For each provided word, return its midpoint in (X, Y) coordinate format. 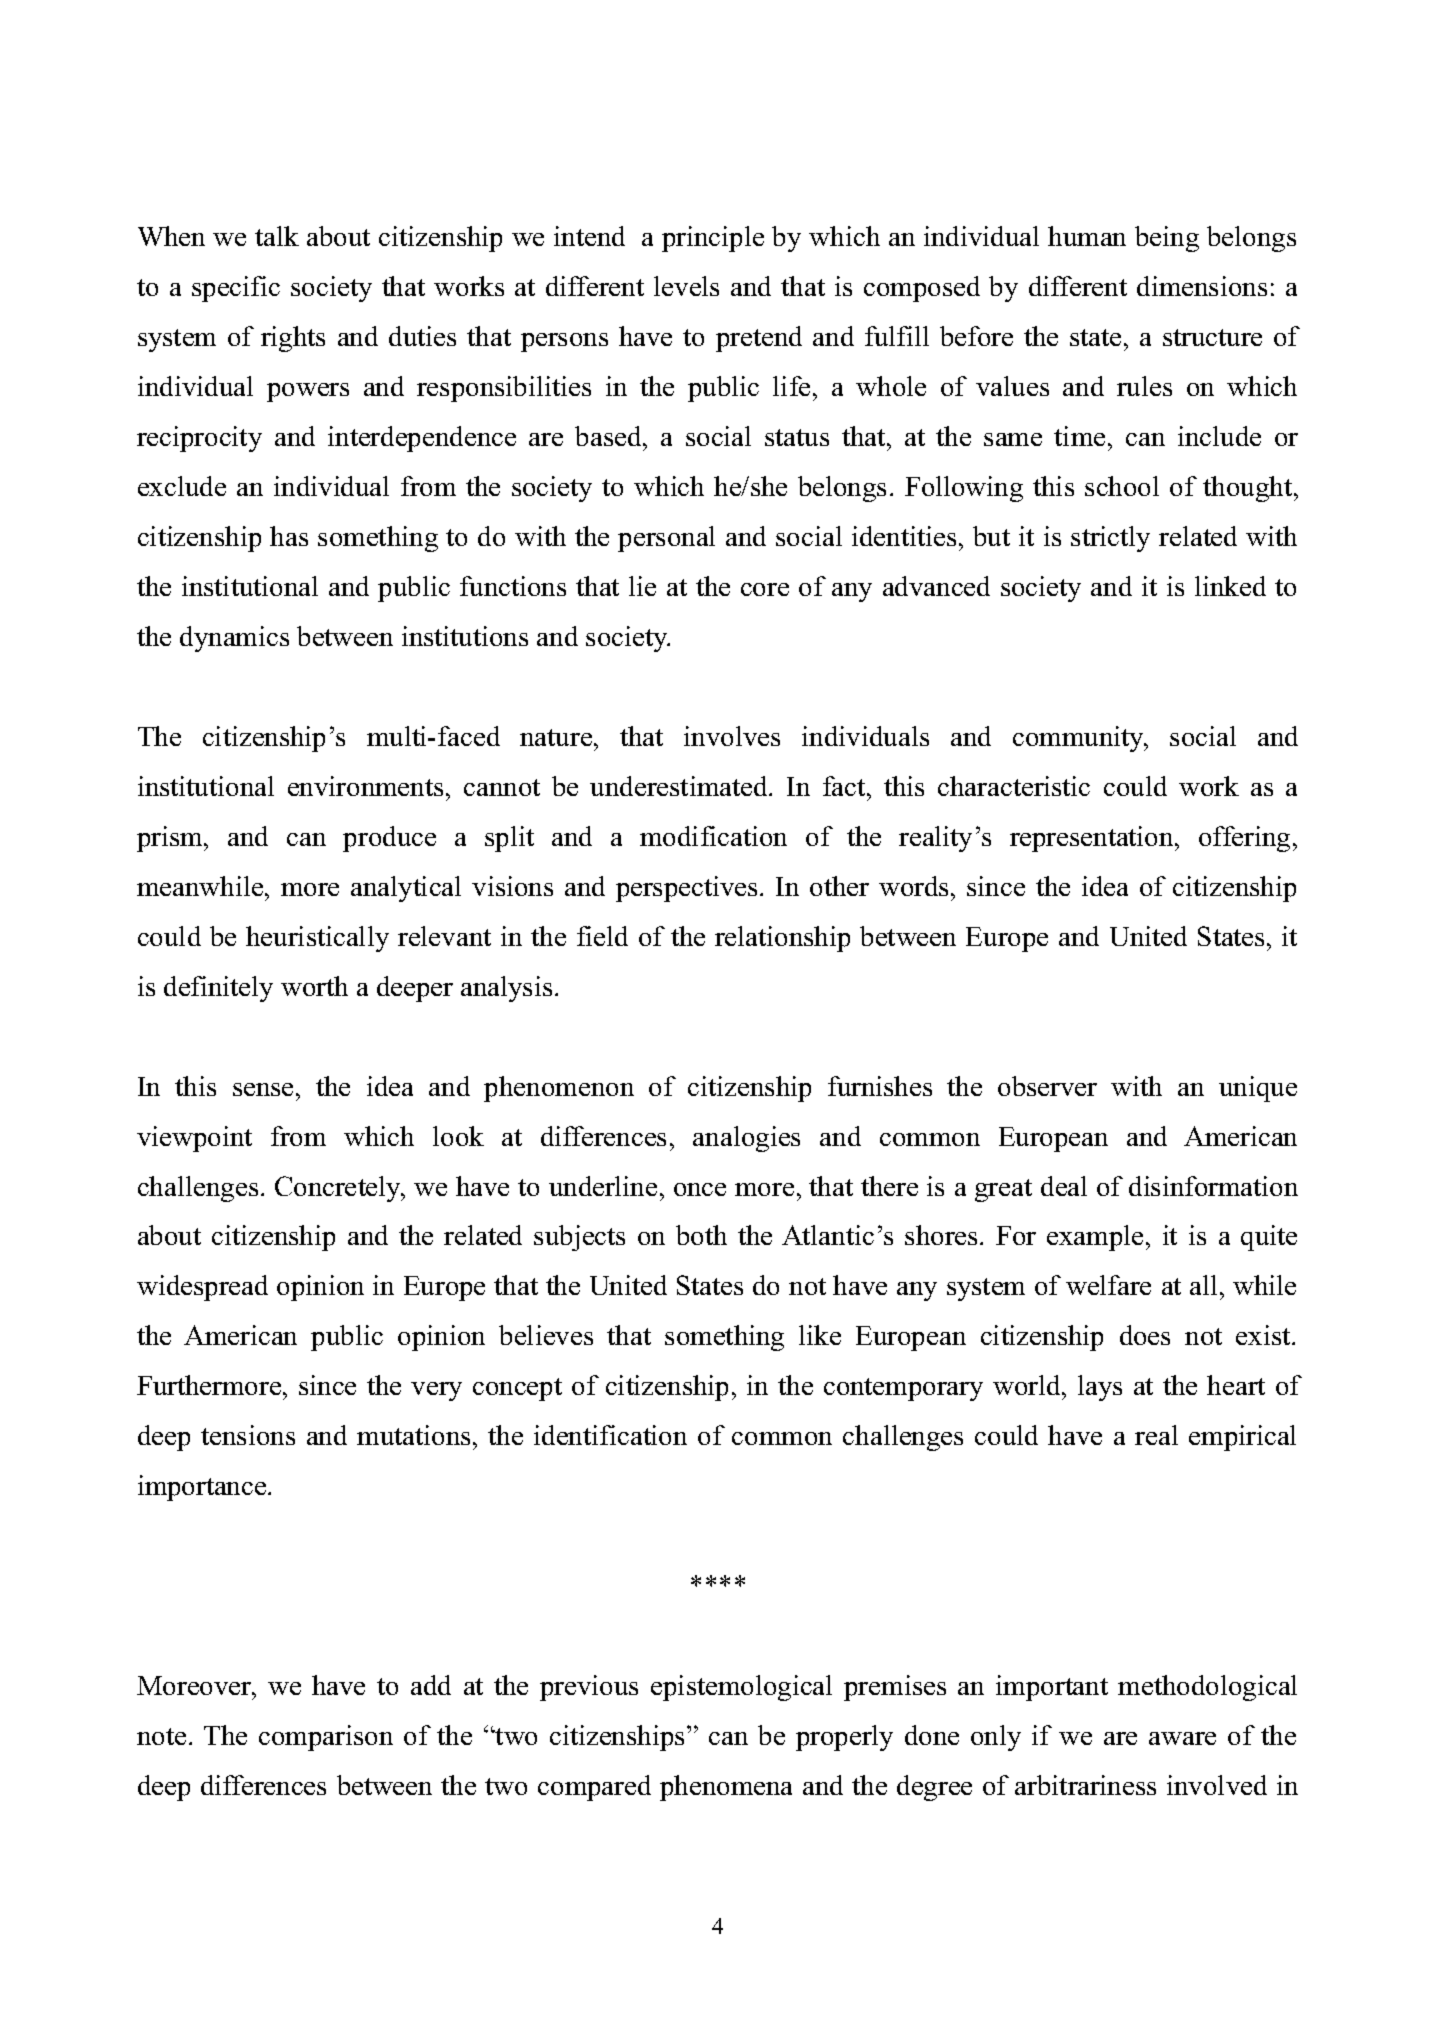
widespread (202, 1288)
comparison (326, 1738)
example (1095, 1238)
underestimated (680, 786)
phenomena (726, 1788)
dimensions (1202, 286)
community (1080, 739)
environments (365, 786)
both (701, 1235)
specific (236, 289)
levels (686, 286)
